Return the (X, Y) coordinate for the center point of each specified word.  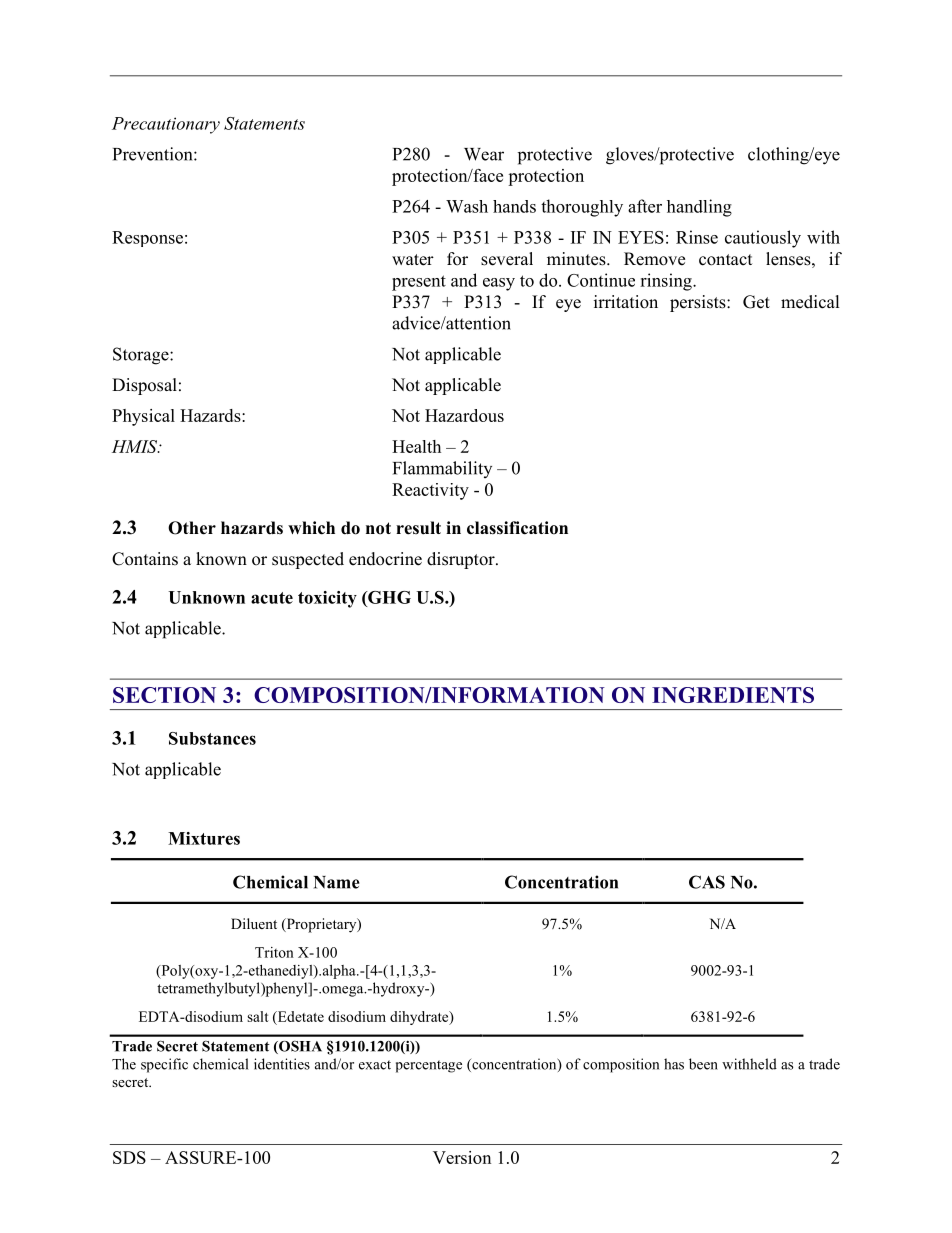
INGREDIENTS (733, 695)
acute (272, 598)
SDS (129, 1157)
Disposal (144, 386)
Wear (484, 154)
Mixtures (204, 838)
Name (336, 882)
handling (699, 208)
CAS (707, 882)
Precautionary (166, 125)
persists (699, 303)
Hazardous (464, 415)
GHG (388, 597)
